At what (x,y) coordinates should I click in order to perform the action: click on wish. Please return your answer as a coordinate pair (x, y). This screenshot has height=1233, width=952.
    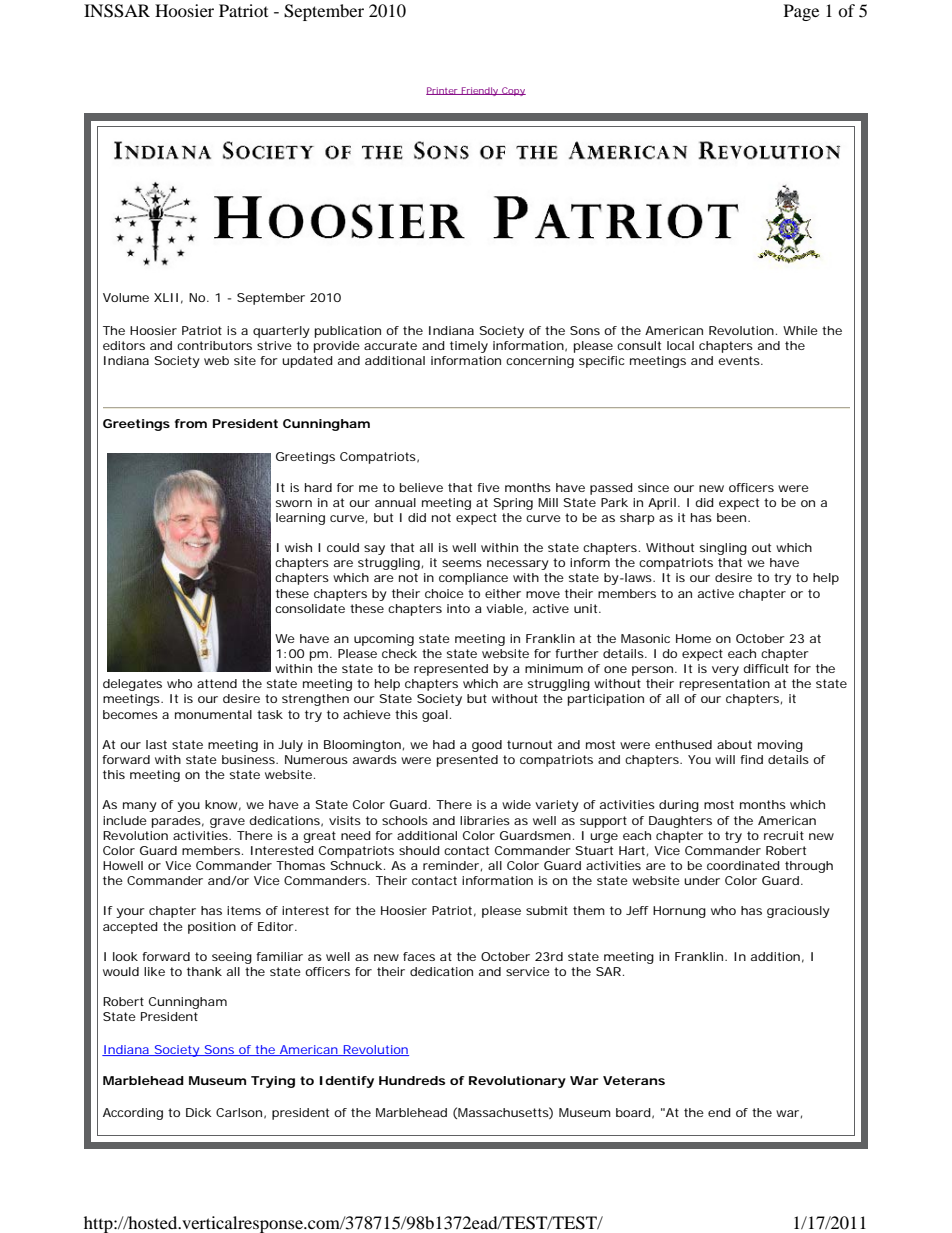
    Looking at the image, I should click on (298, 547).
